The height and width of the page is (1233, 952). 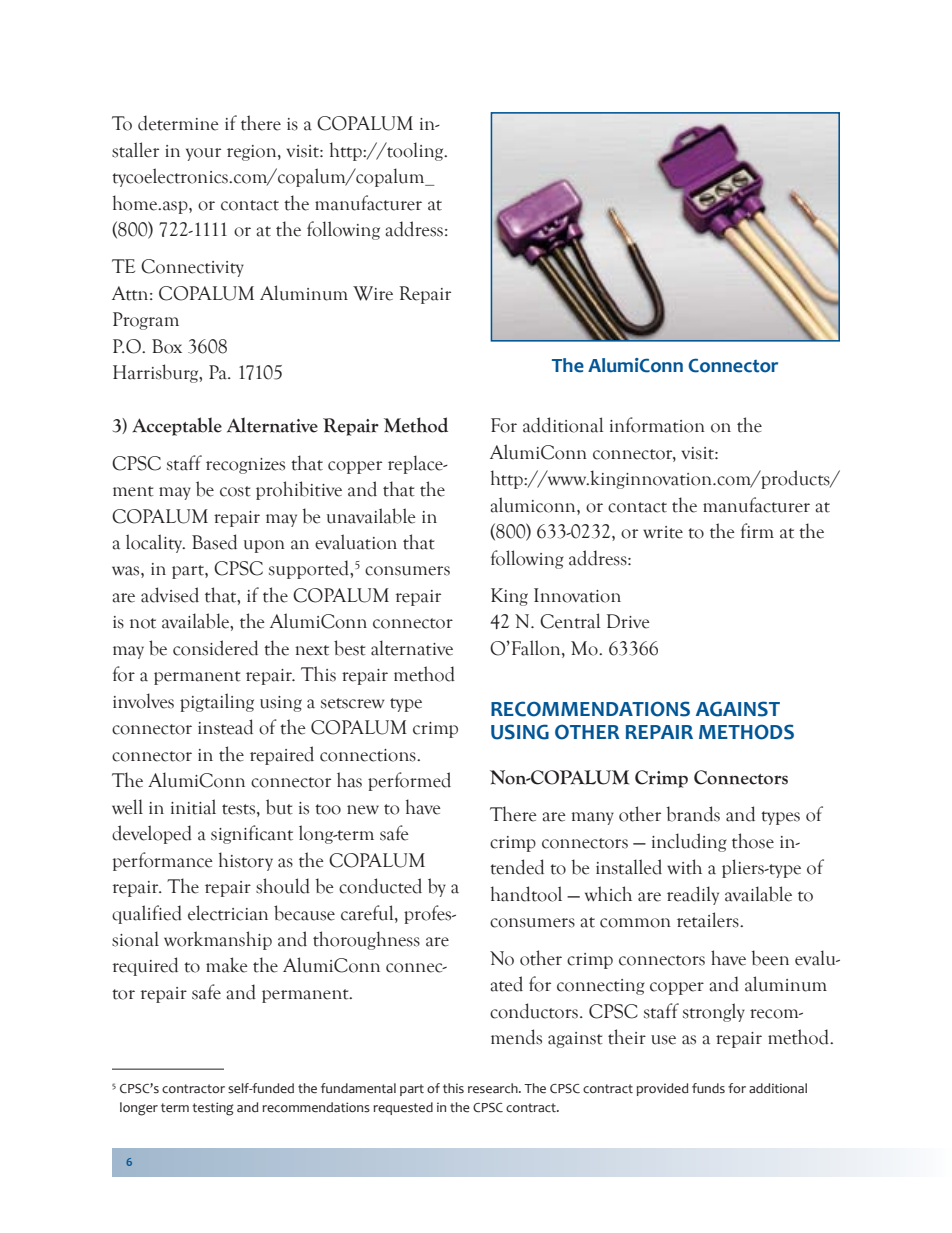 What do you see at coordinates (373, 293) in the page?
I see `Wire` at bounding box center [373, 293].
